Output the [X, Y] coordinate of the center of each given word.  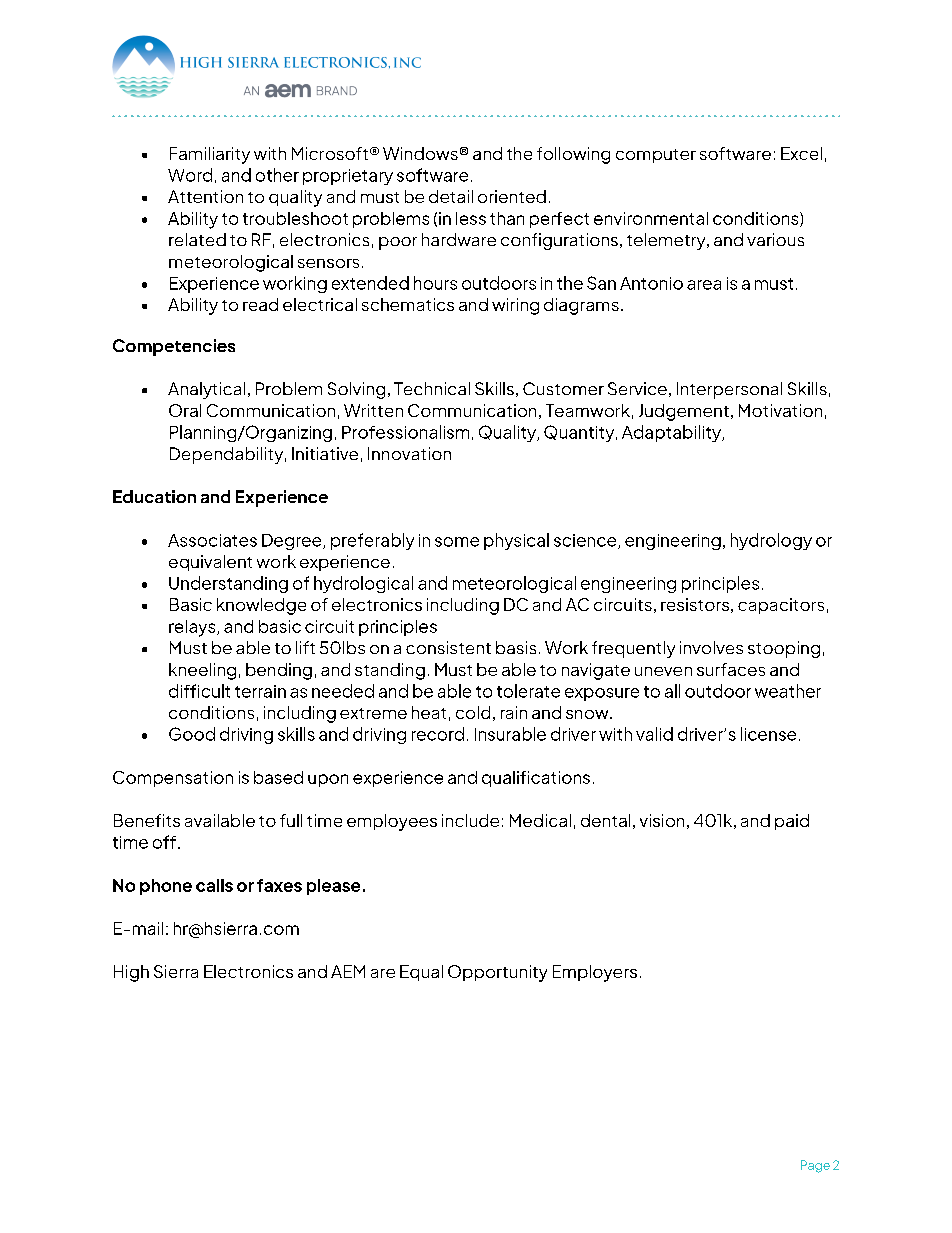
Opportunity [497, 973]
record [438, 734]
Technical [432, 388]
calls [214, 885]
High [131, 973]
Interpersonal [729, 390]
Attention [205, 196]
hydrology [771, 541]
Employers [595, 973]
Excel [801, 153]
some [457, 542]
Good [192, 734]
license [768, 734]
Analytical [206, 390]
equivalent [210, 563]
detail [451, 196]
